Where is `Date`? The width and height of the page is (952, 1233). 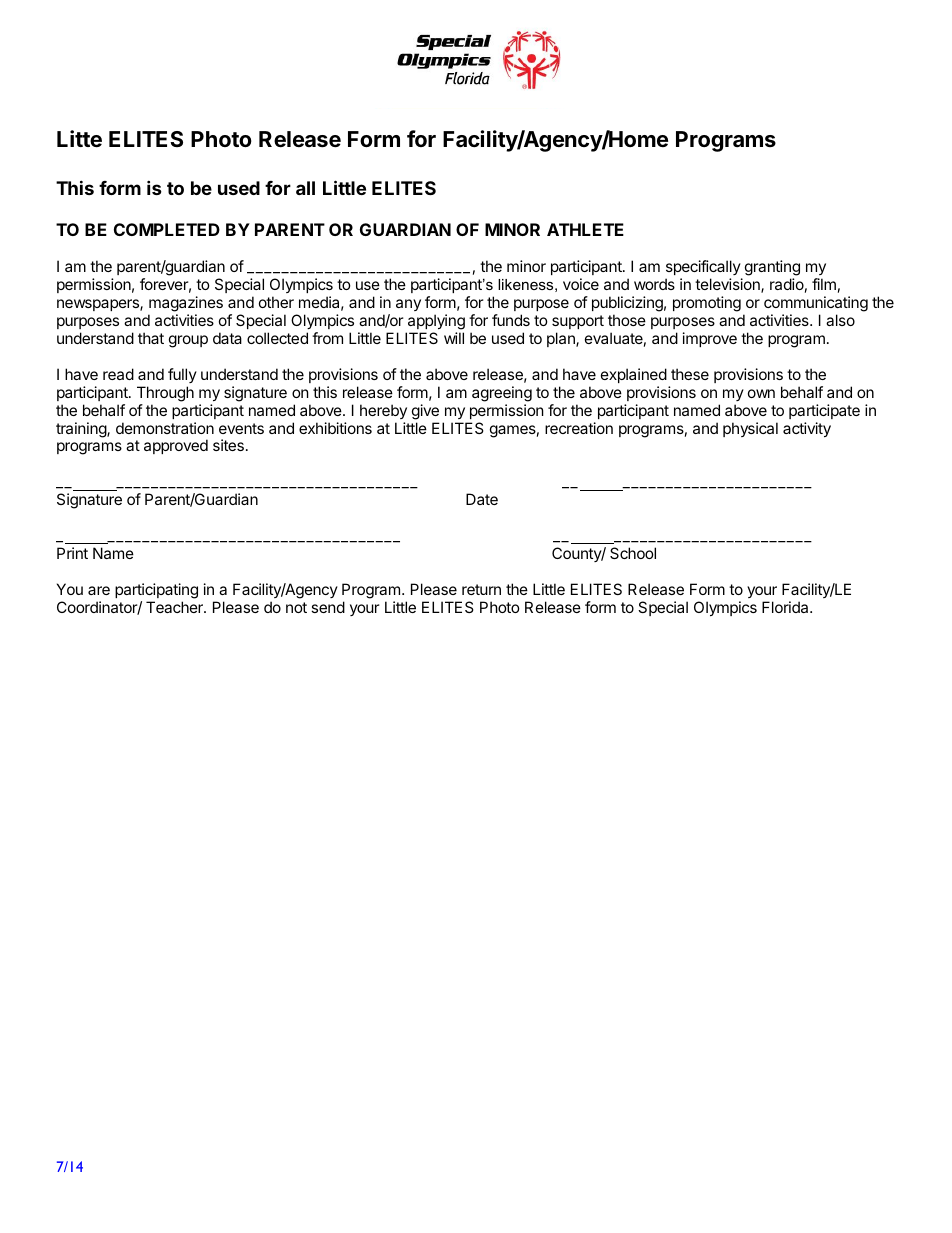 Date is located at coordinates (482, 499).
